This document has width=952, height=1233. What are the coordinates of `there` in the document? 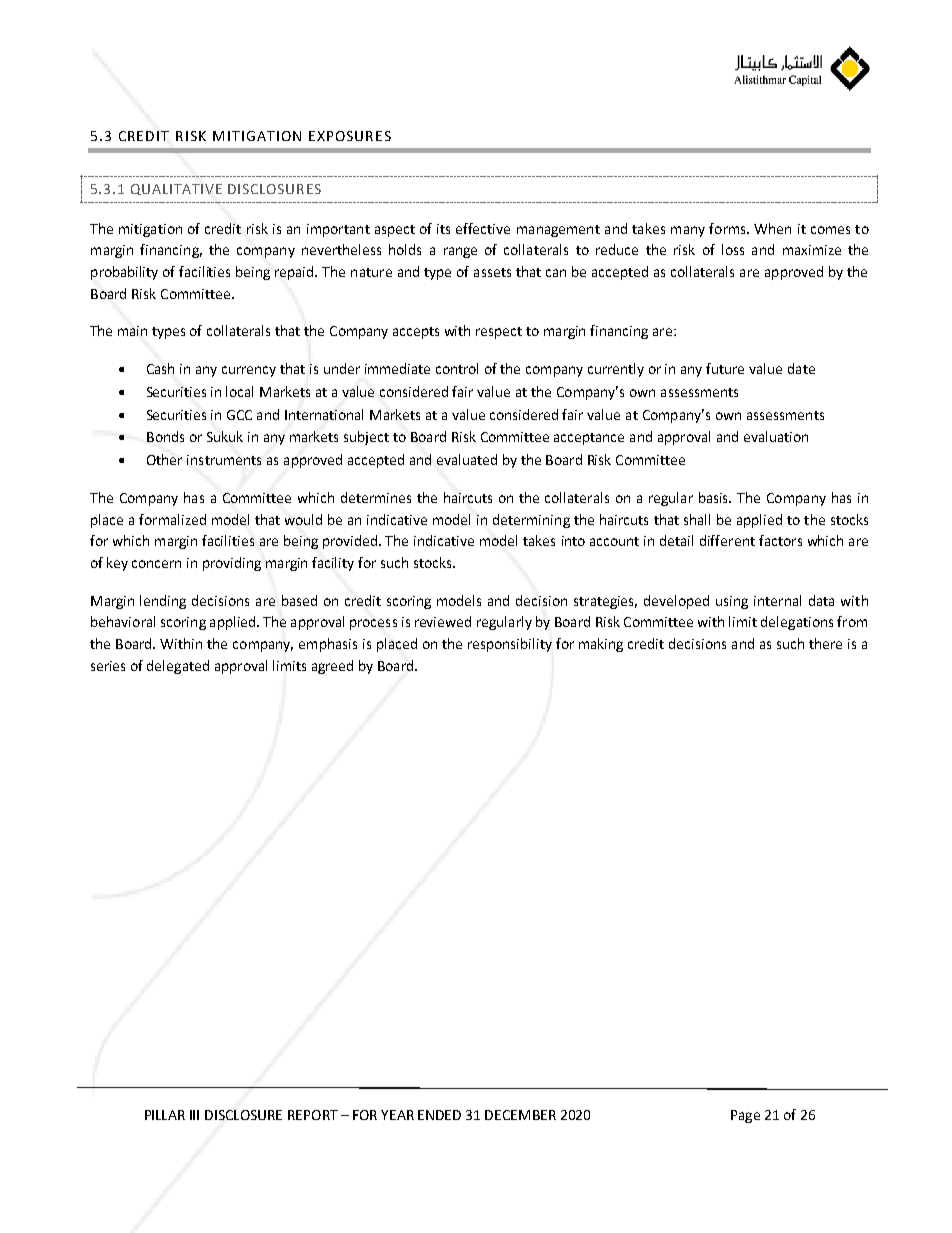 It's located at (825, 643).
